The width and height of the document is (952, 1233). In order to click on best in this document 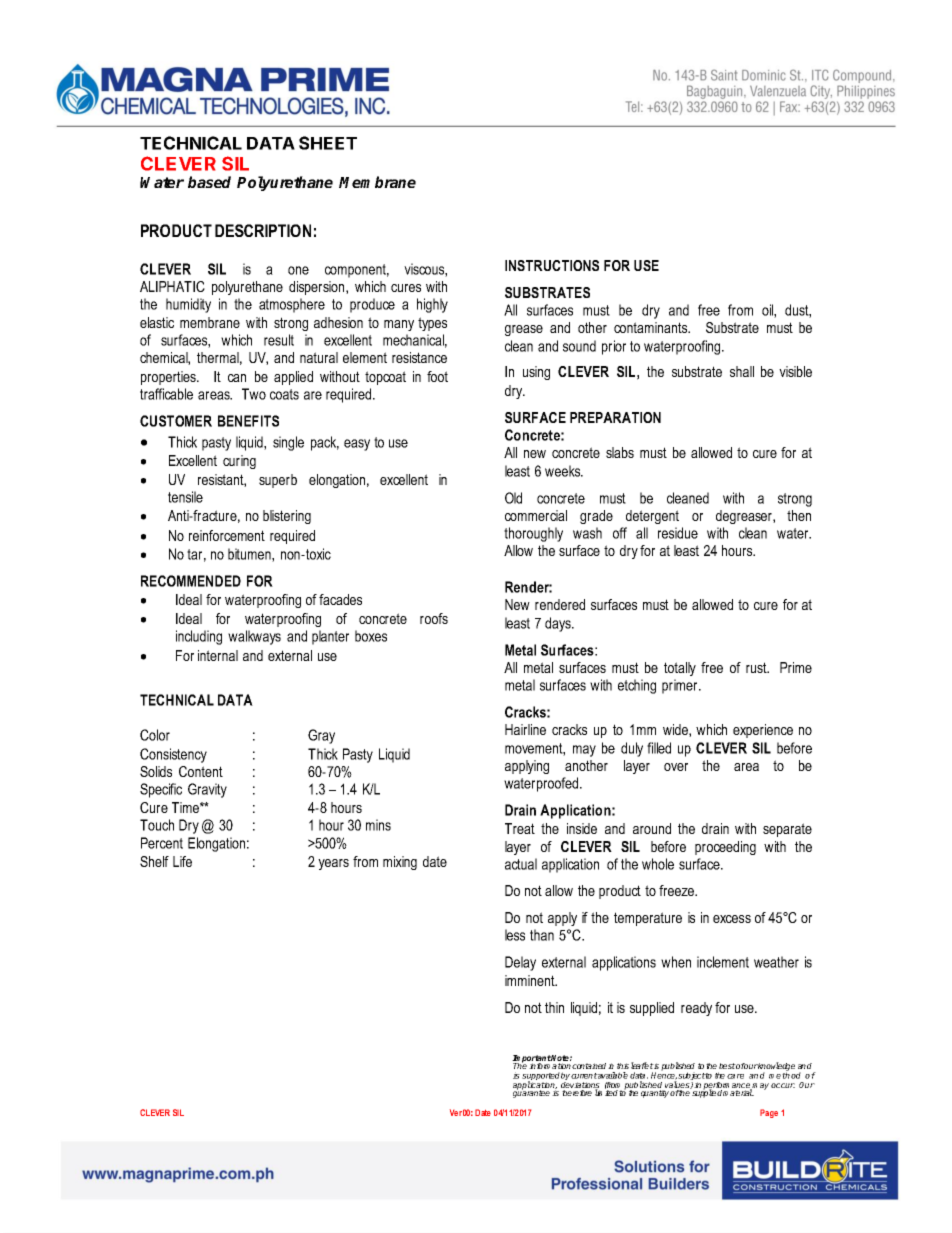, I will do `click(727, 1066)`.
